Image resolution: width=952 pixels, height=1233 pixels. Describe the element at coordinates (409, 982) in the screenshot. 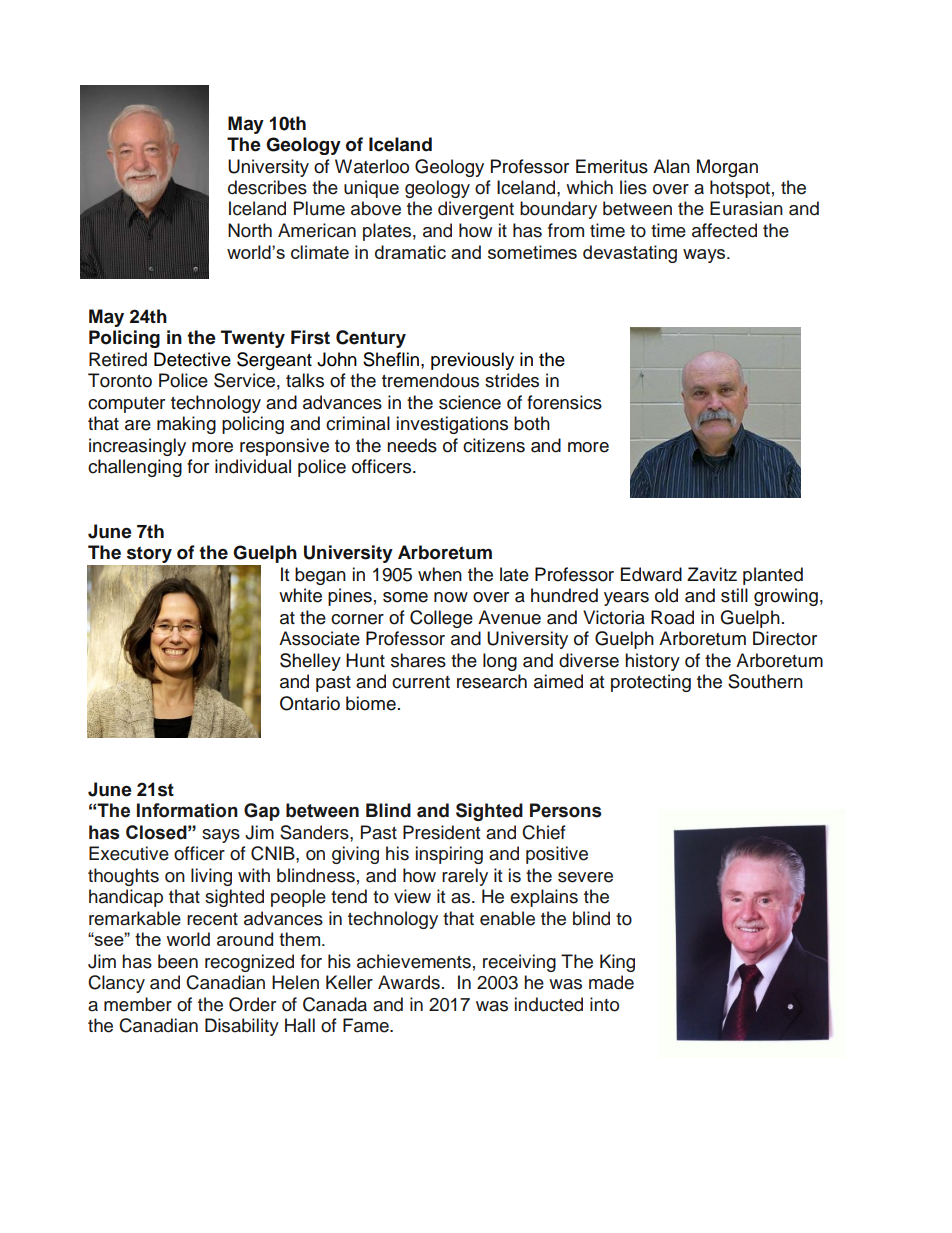

I see `Awards` at that location.
